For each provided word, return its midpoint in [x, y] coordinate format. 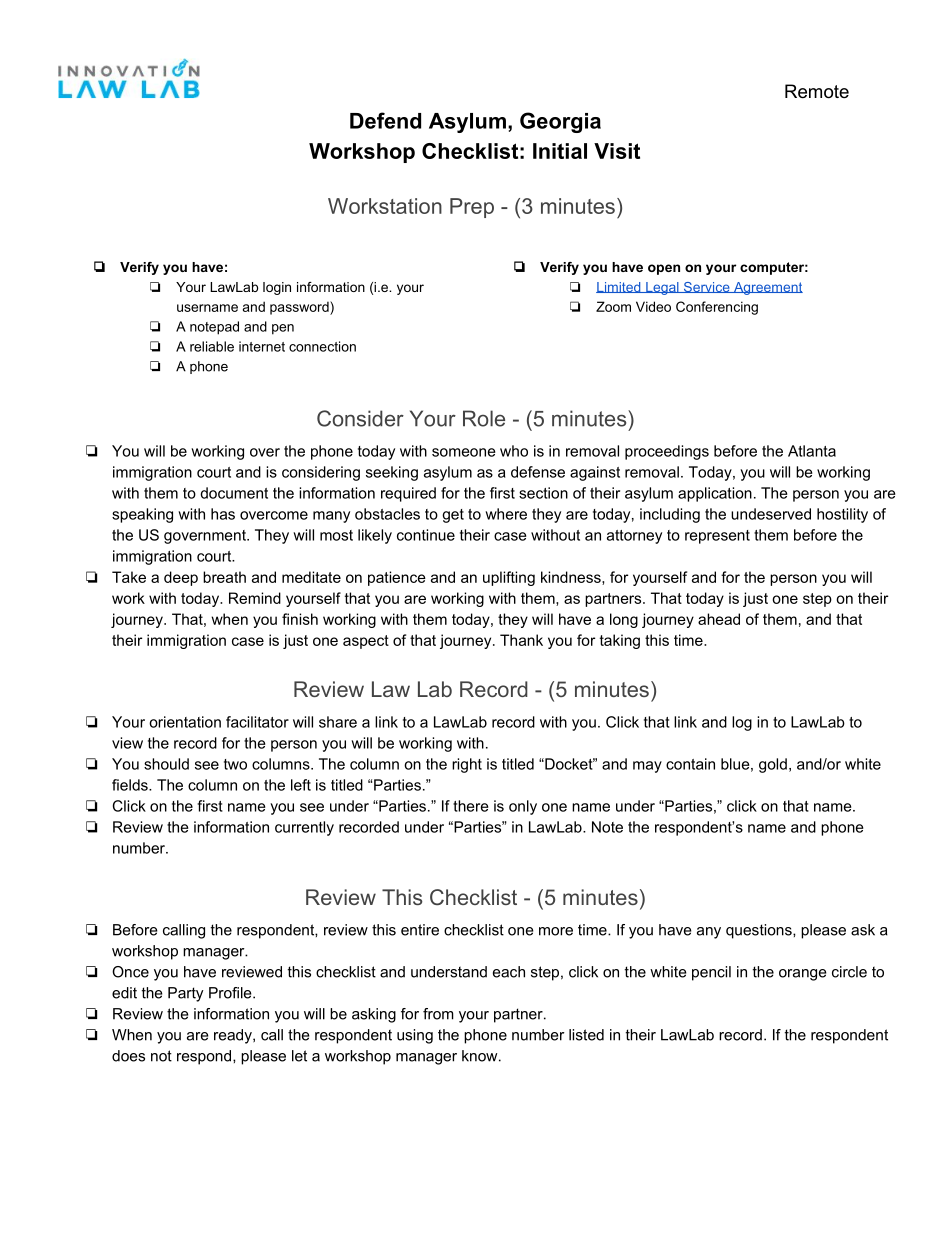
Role [484, 418]
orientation [185, 722]
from [438, 1014]
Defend [385, 120]
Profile [231, 993]
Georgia [560, 122]
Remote [817, 91]
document [234, 493]
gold [773, 765]
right [467, 765]
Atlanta [812, 451]
